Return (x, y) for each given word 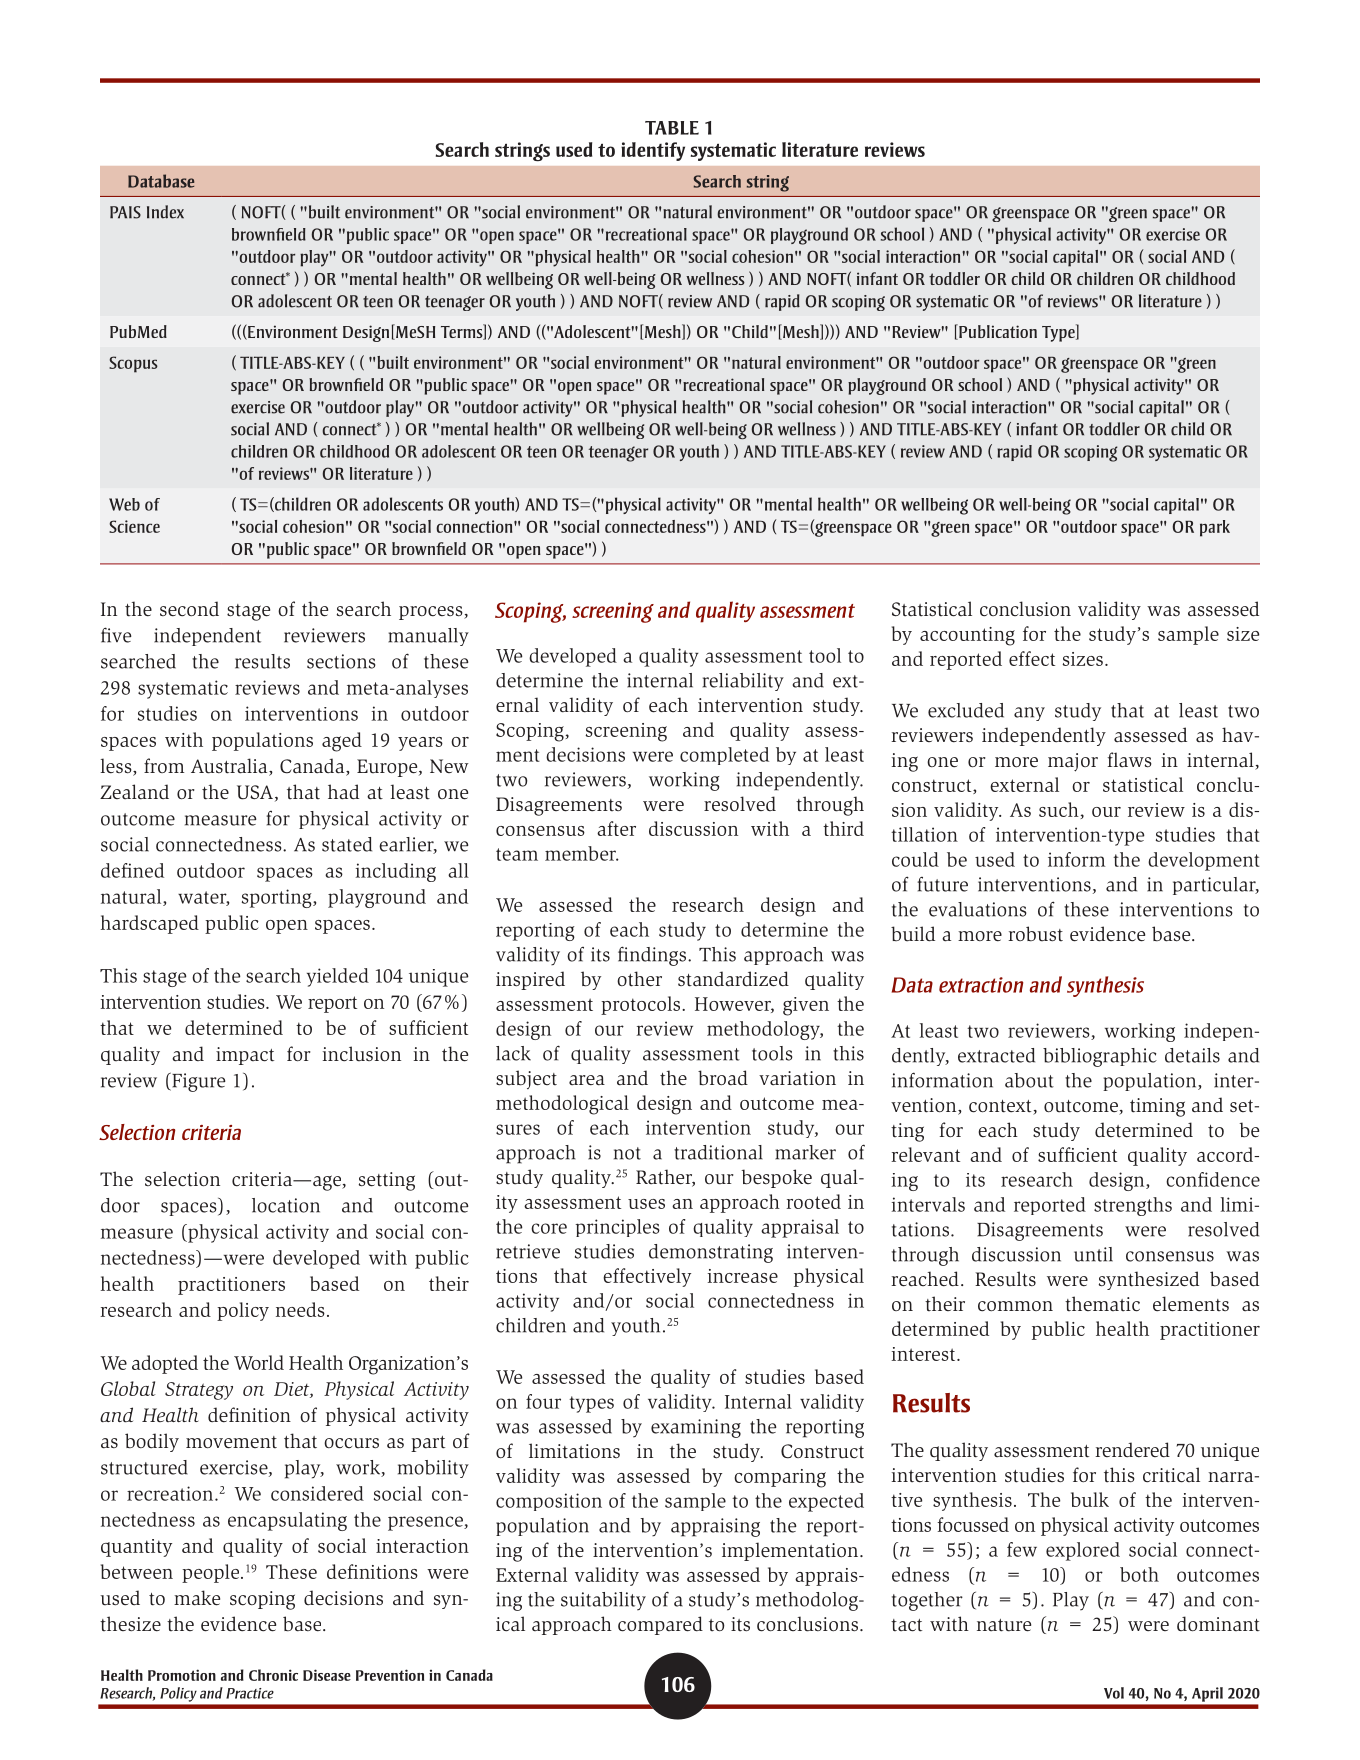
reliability (743, 682)
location (286, 1205)
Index (165, 212)
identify (653, 151)
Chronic (273, 1675)
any (1029, 714)
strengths (1133, 1206)
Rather (665, 1178)
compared (660, 1625)
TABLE (672, 128)
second (189, 609)
